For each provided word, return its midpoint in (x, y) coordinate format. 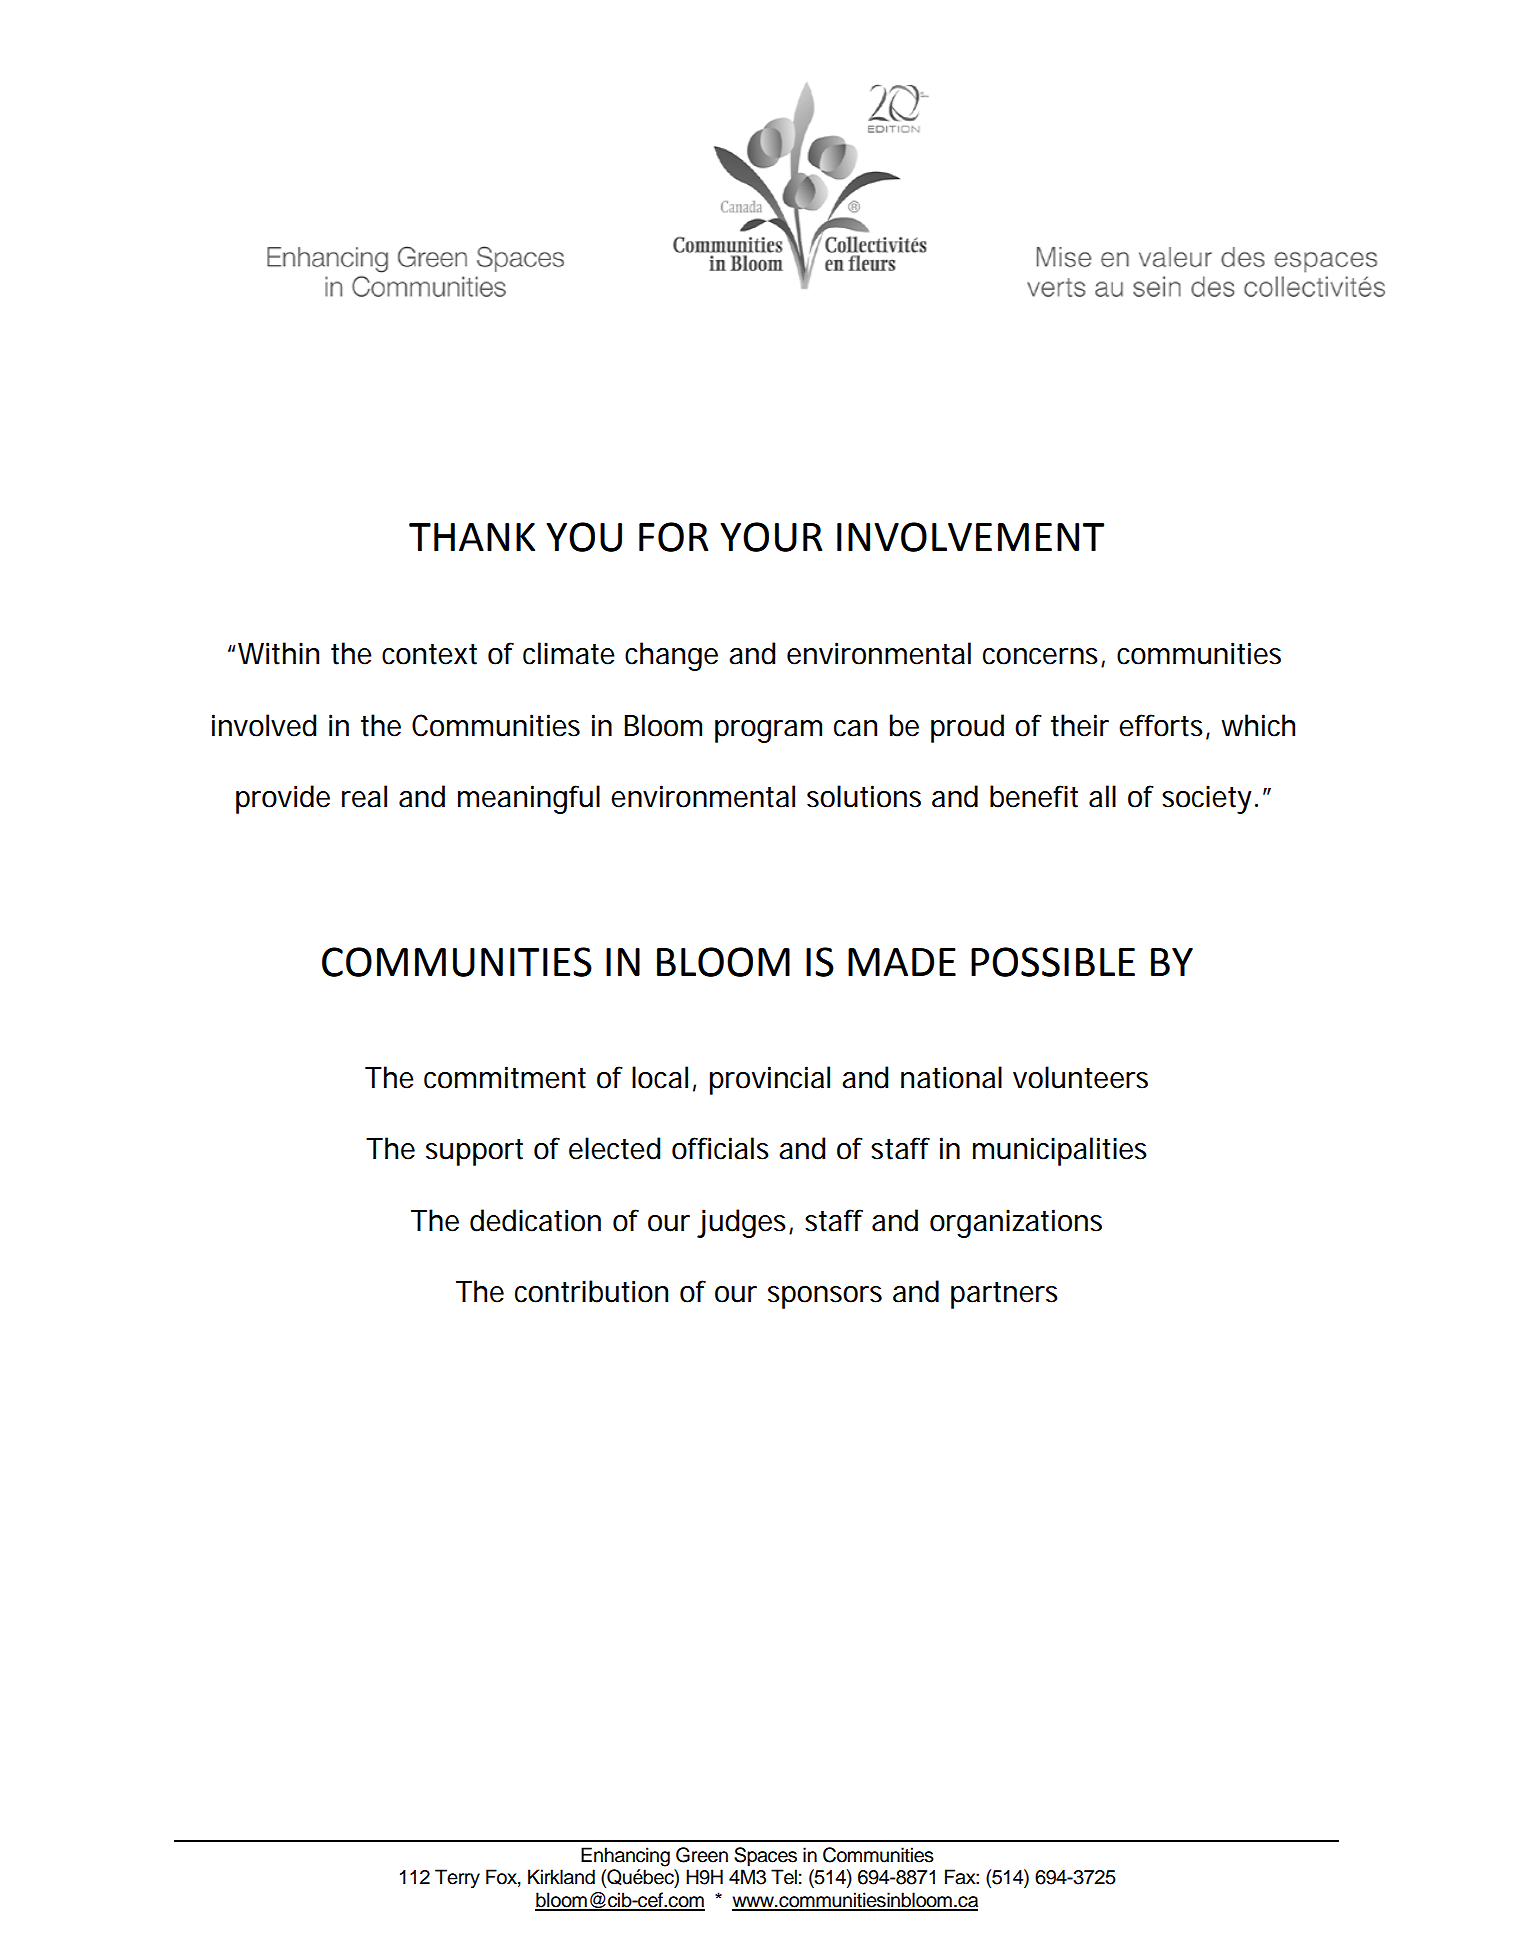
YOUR (771, 537)
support (474, 1152)
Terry (457, 1879)
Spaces (765, 1856)
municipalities (1060, 1151)
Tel (784, 1877)
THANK (472, 537)
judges (743, 1223)
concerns (1040, 656)
